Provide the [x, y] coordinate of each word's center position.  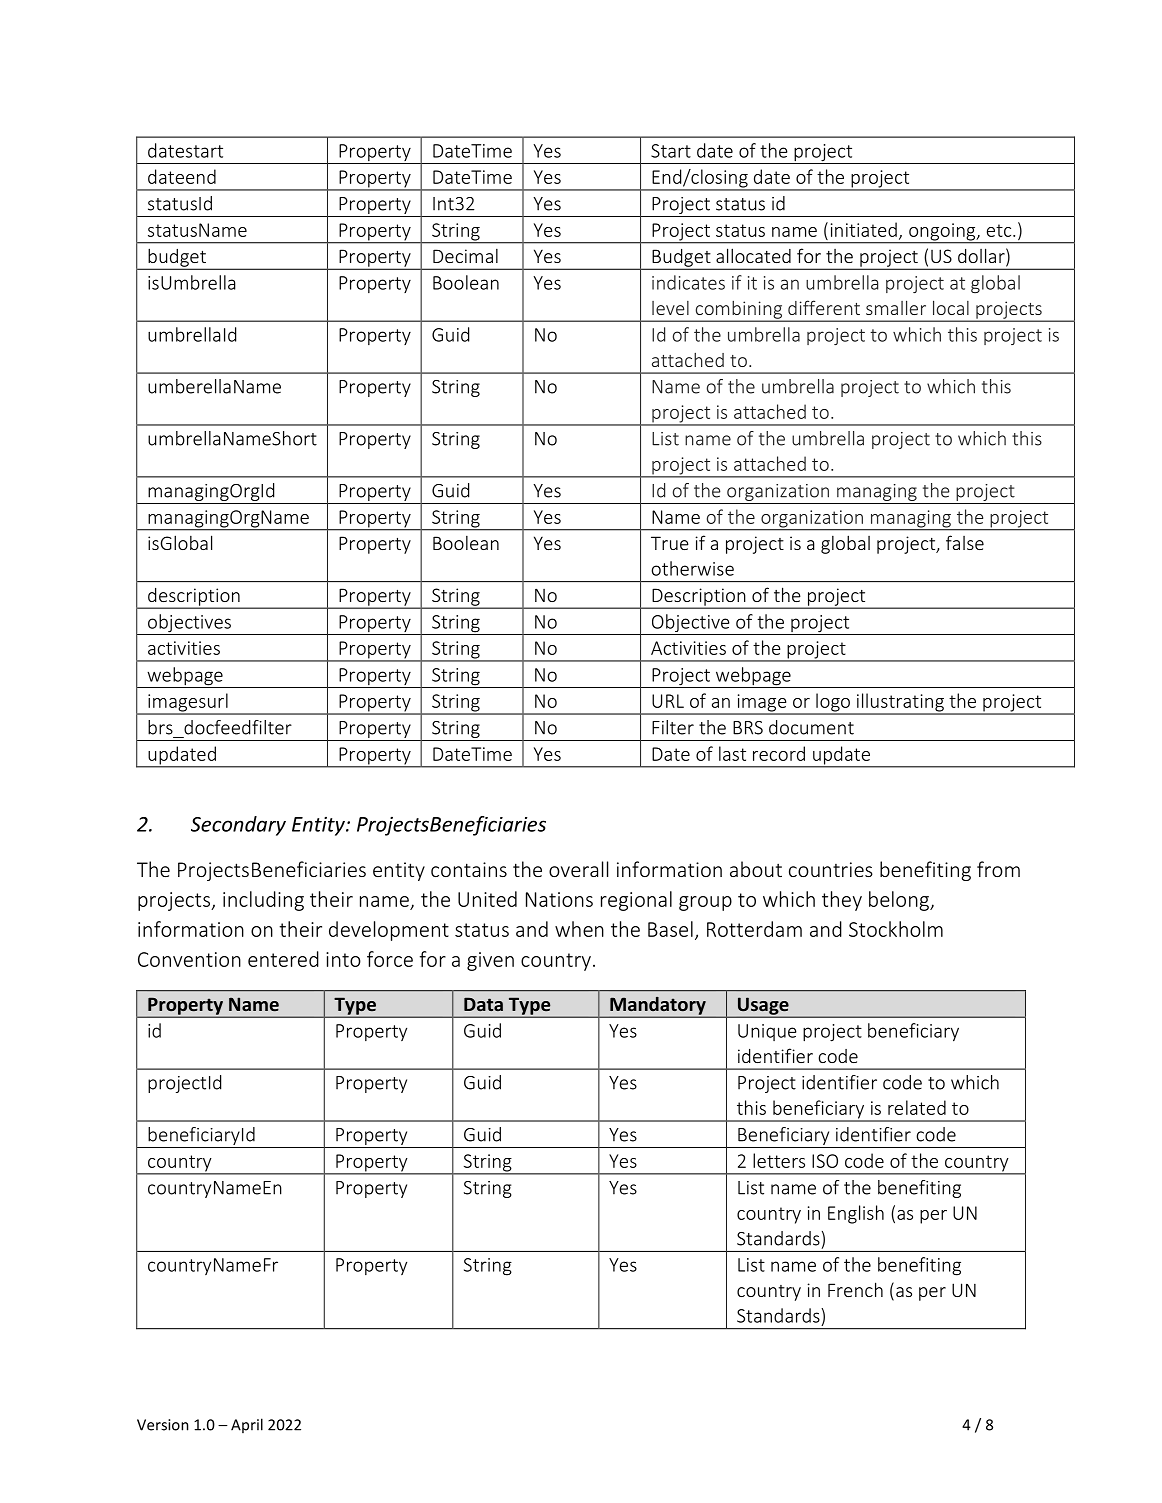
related [917, 1107]
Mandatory [658, 1007]
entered [283, 959]
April [247, 1425]
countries [831, 869]
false [965, 542]
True [670, 543]
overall [578, 869]
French [855, 1289]
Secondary [238, 826]
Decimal [465, 256]
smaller [896, 307]
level [670, 308]
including [263, 901]
